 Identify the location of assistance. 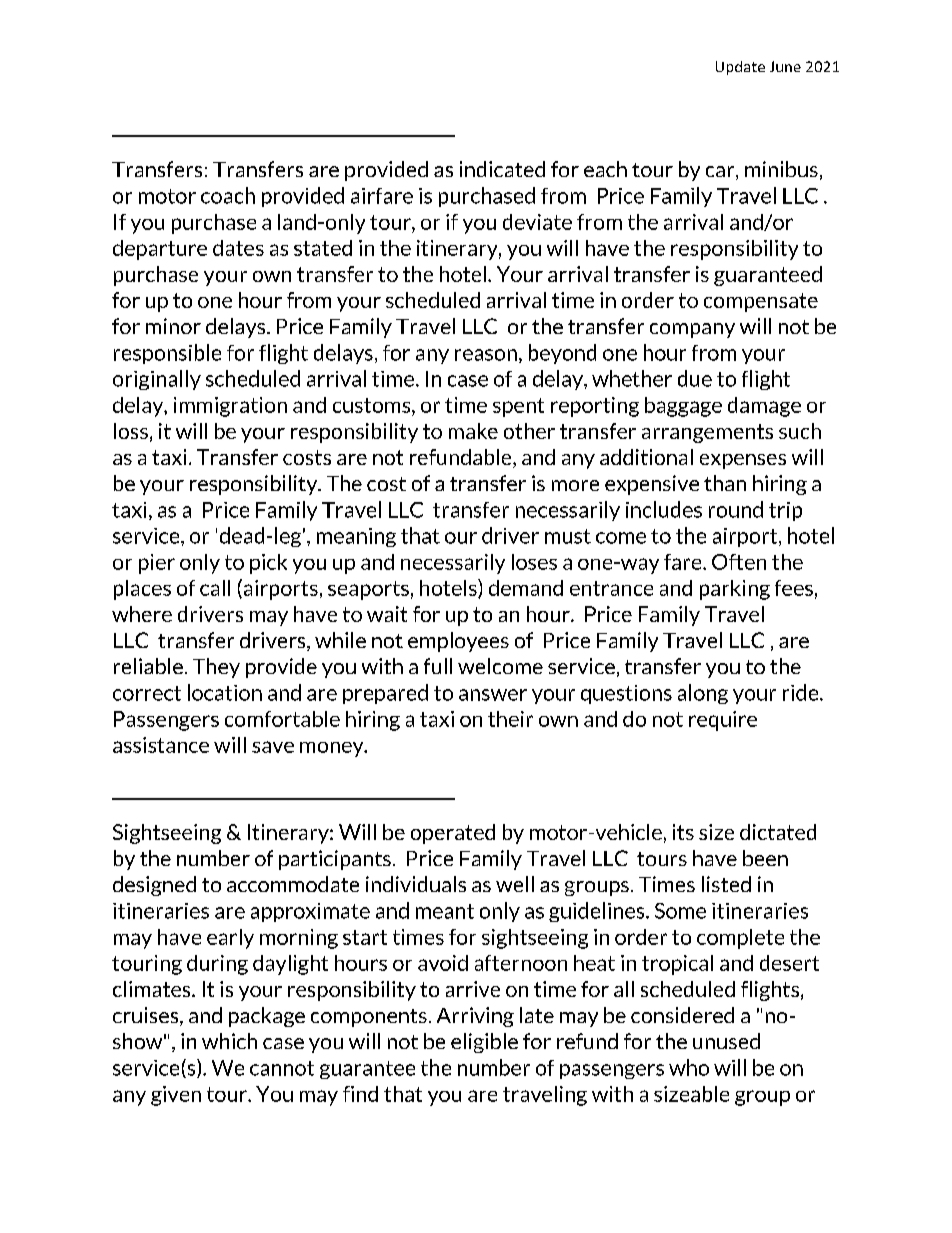
(161, 745).
